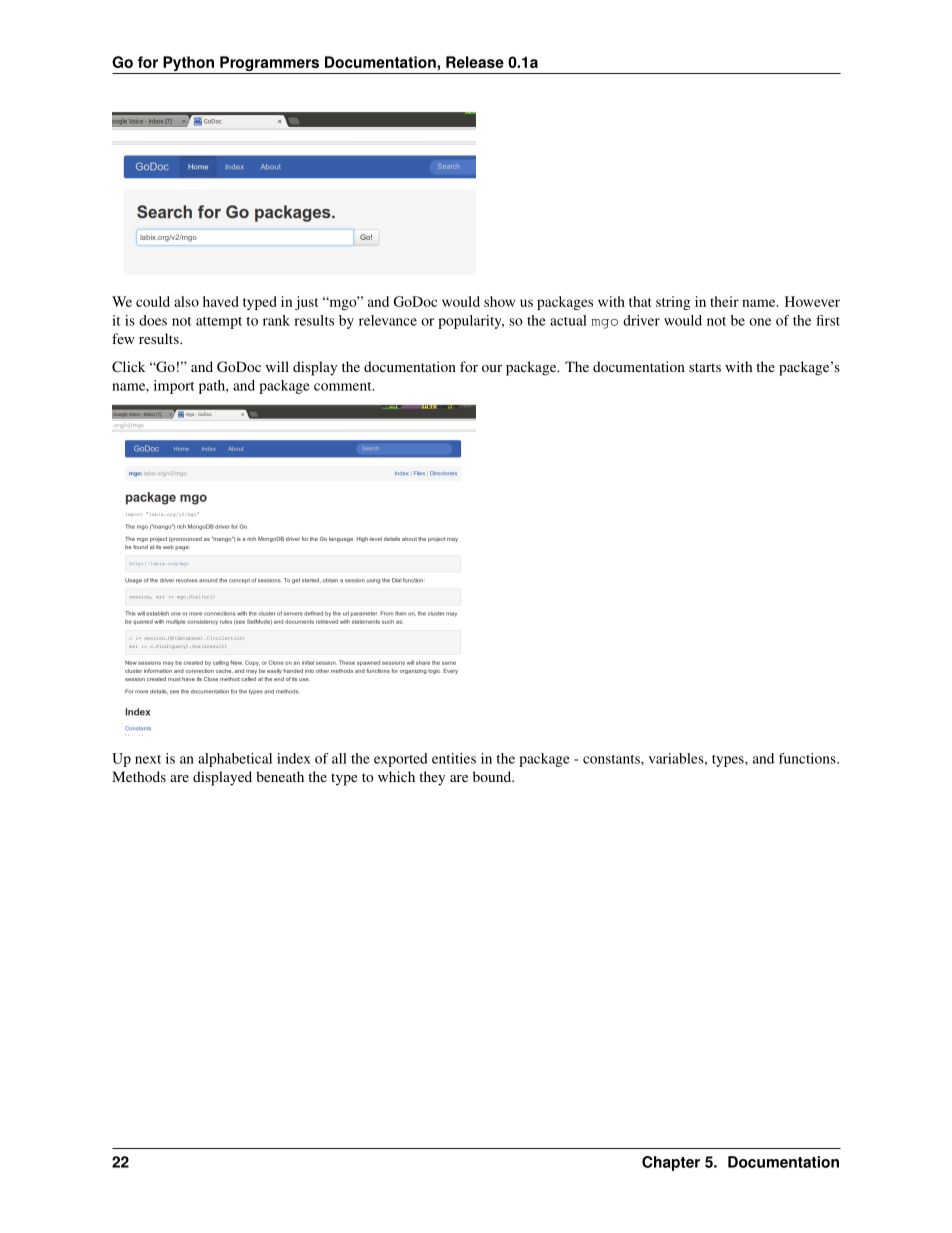  I want to click on our, so click(492, 368).
